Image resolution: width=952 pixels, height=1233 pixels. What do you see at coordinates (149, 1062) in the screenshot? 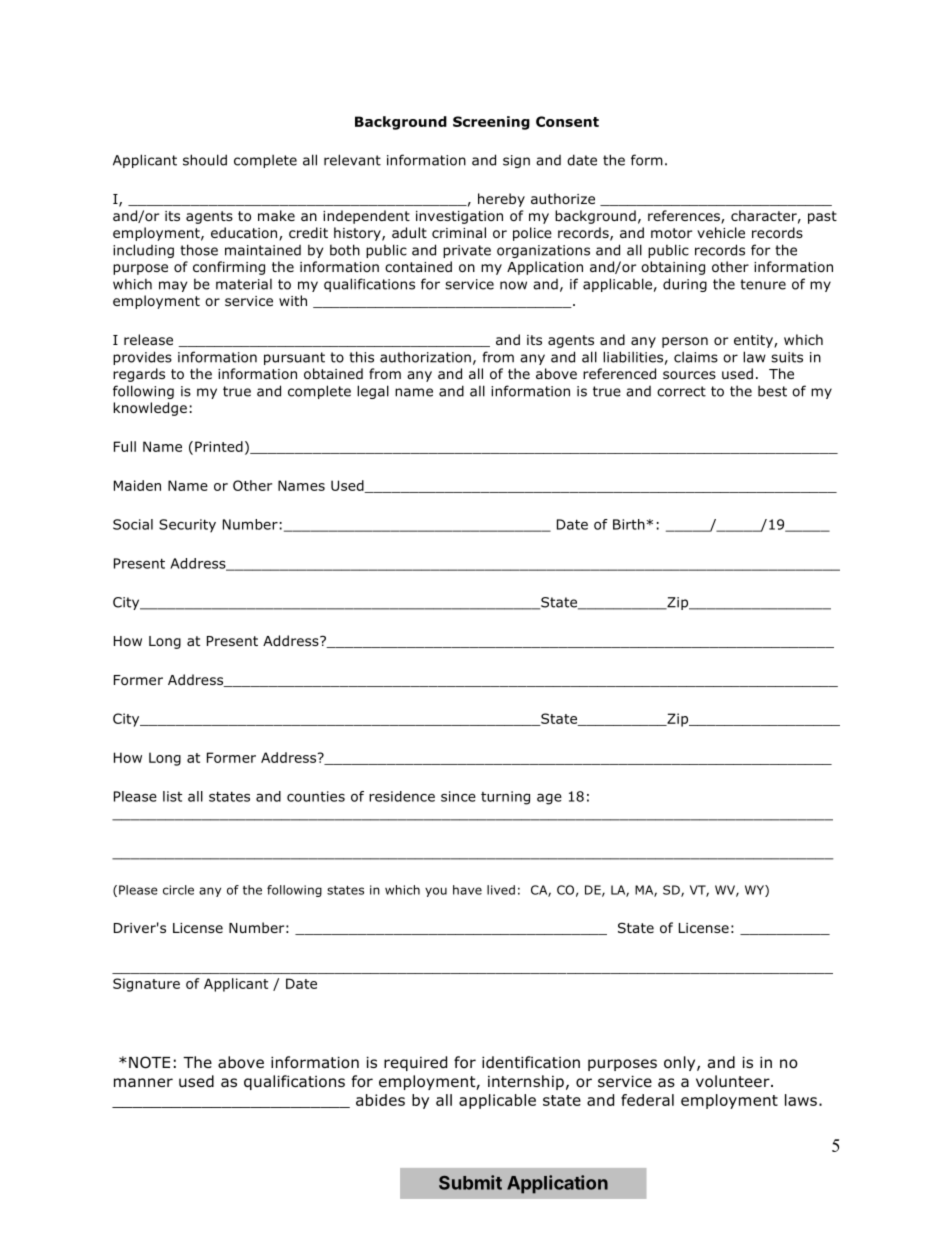
I see `NOTE` at bounding box center [149, 1062].
